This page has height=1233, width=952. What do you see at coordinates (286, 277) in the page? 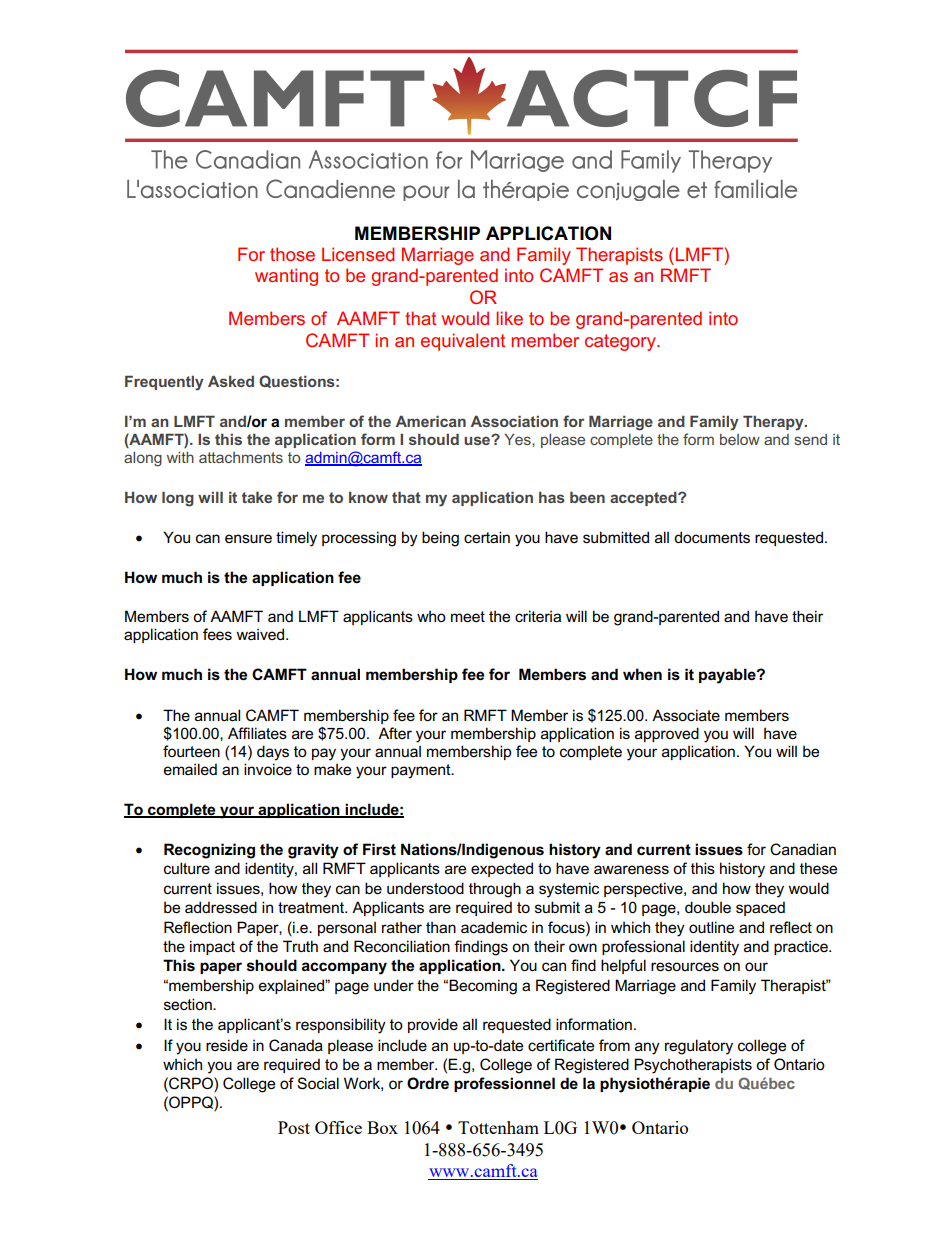
I see `wanting` at bounding box center [286, 277].
